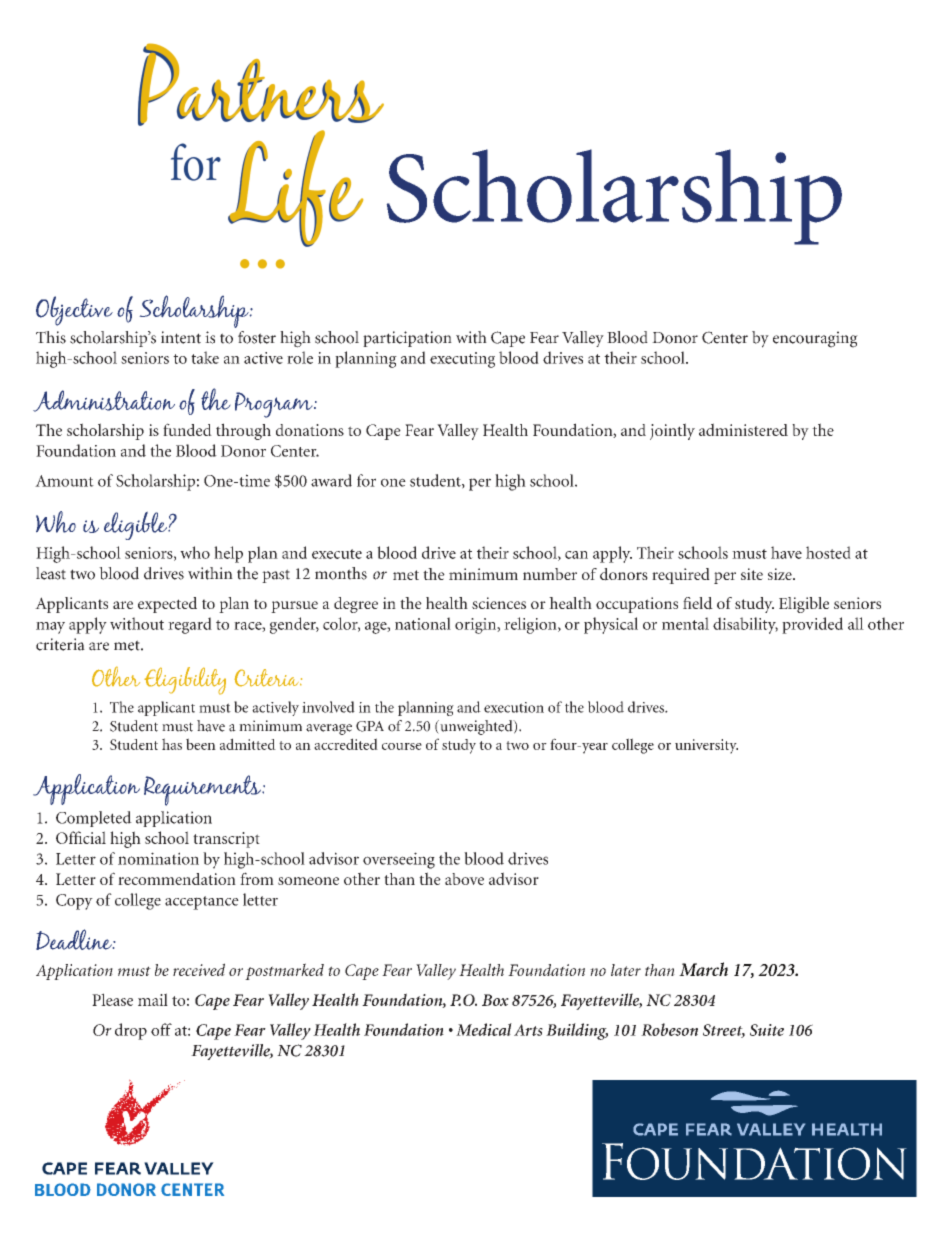 The image size is (952, 1233). I want to click on Amount, so click(64, 481).
